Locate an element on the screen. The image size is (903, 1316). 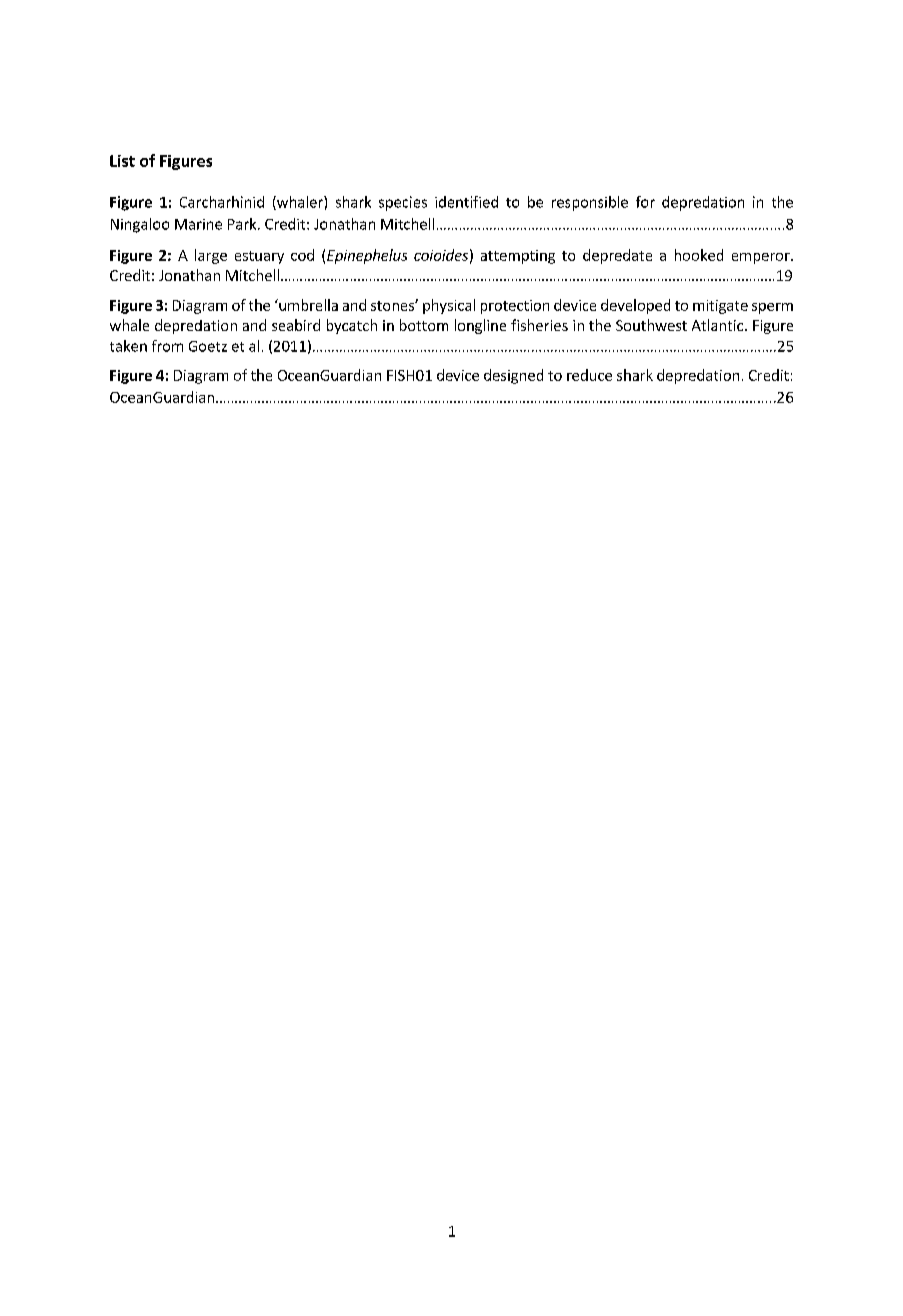
for is located at coordinates (645, 202).
